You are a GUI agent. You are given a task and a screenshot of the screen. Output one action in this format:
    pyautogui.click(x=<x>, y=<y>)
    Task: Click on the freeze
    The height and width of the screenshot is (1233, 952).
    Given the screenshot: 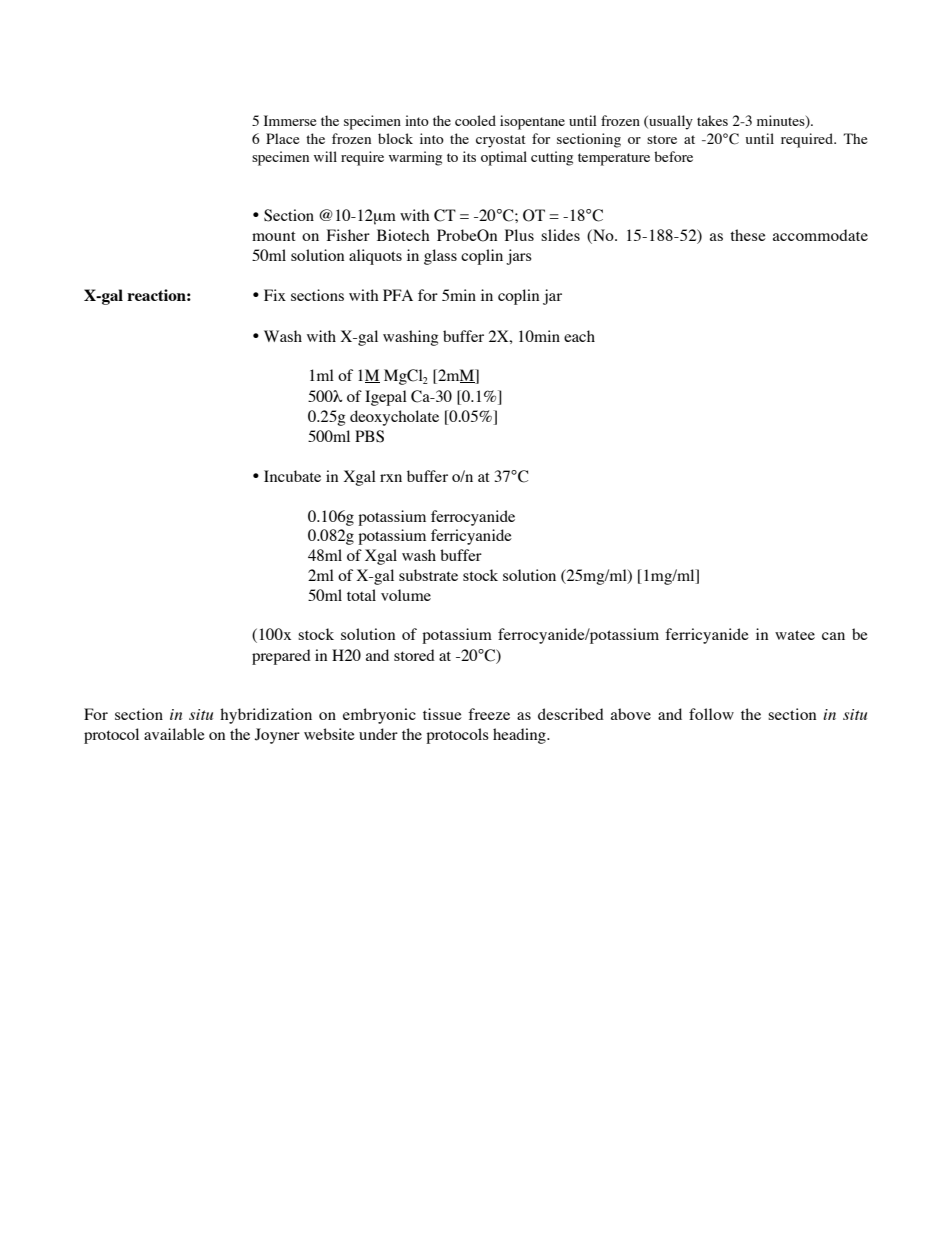 What is the action you would take?
    pyautogui.click(x=489, y=714)
